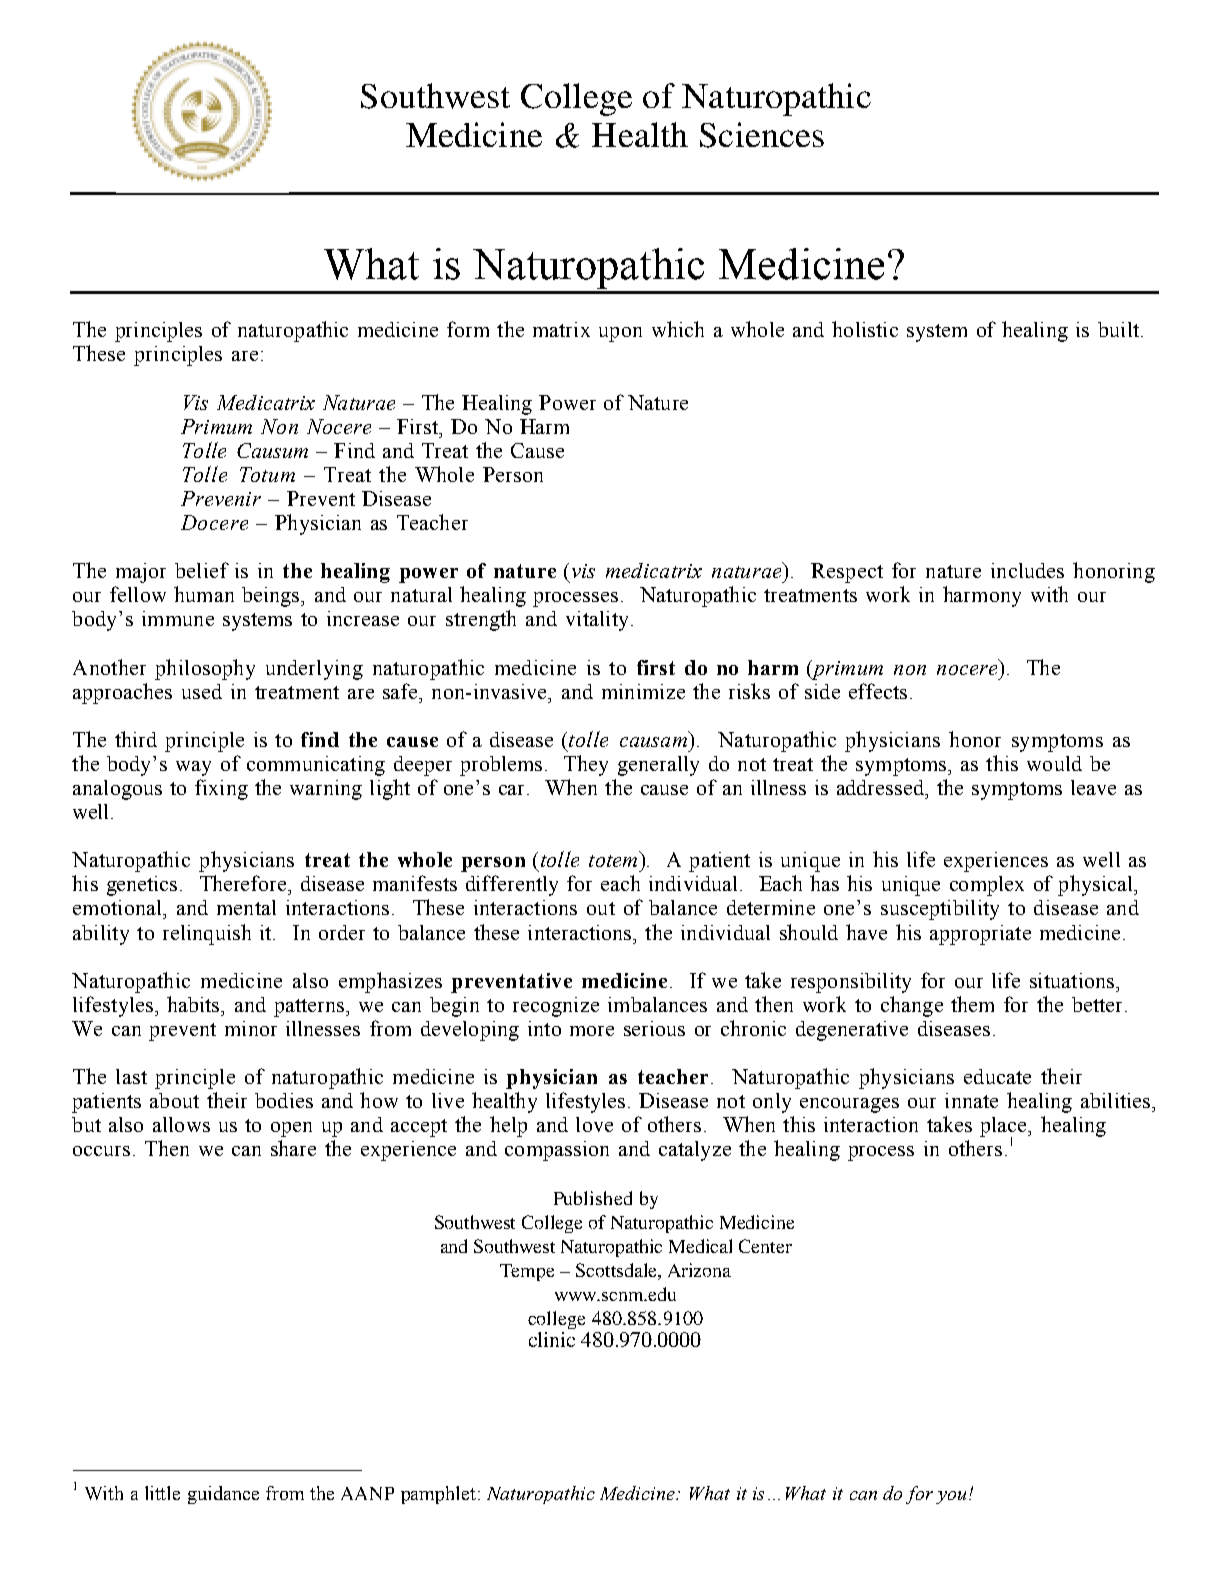 Image resolution: width=1229 pixels, height=1590 pixels. Describe the element at coordinates (613, 861) in the screenshot. I see `totem` at that location.
